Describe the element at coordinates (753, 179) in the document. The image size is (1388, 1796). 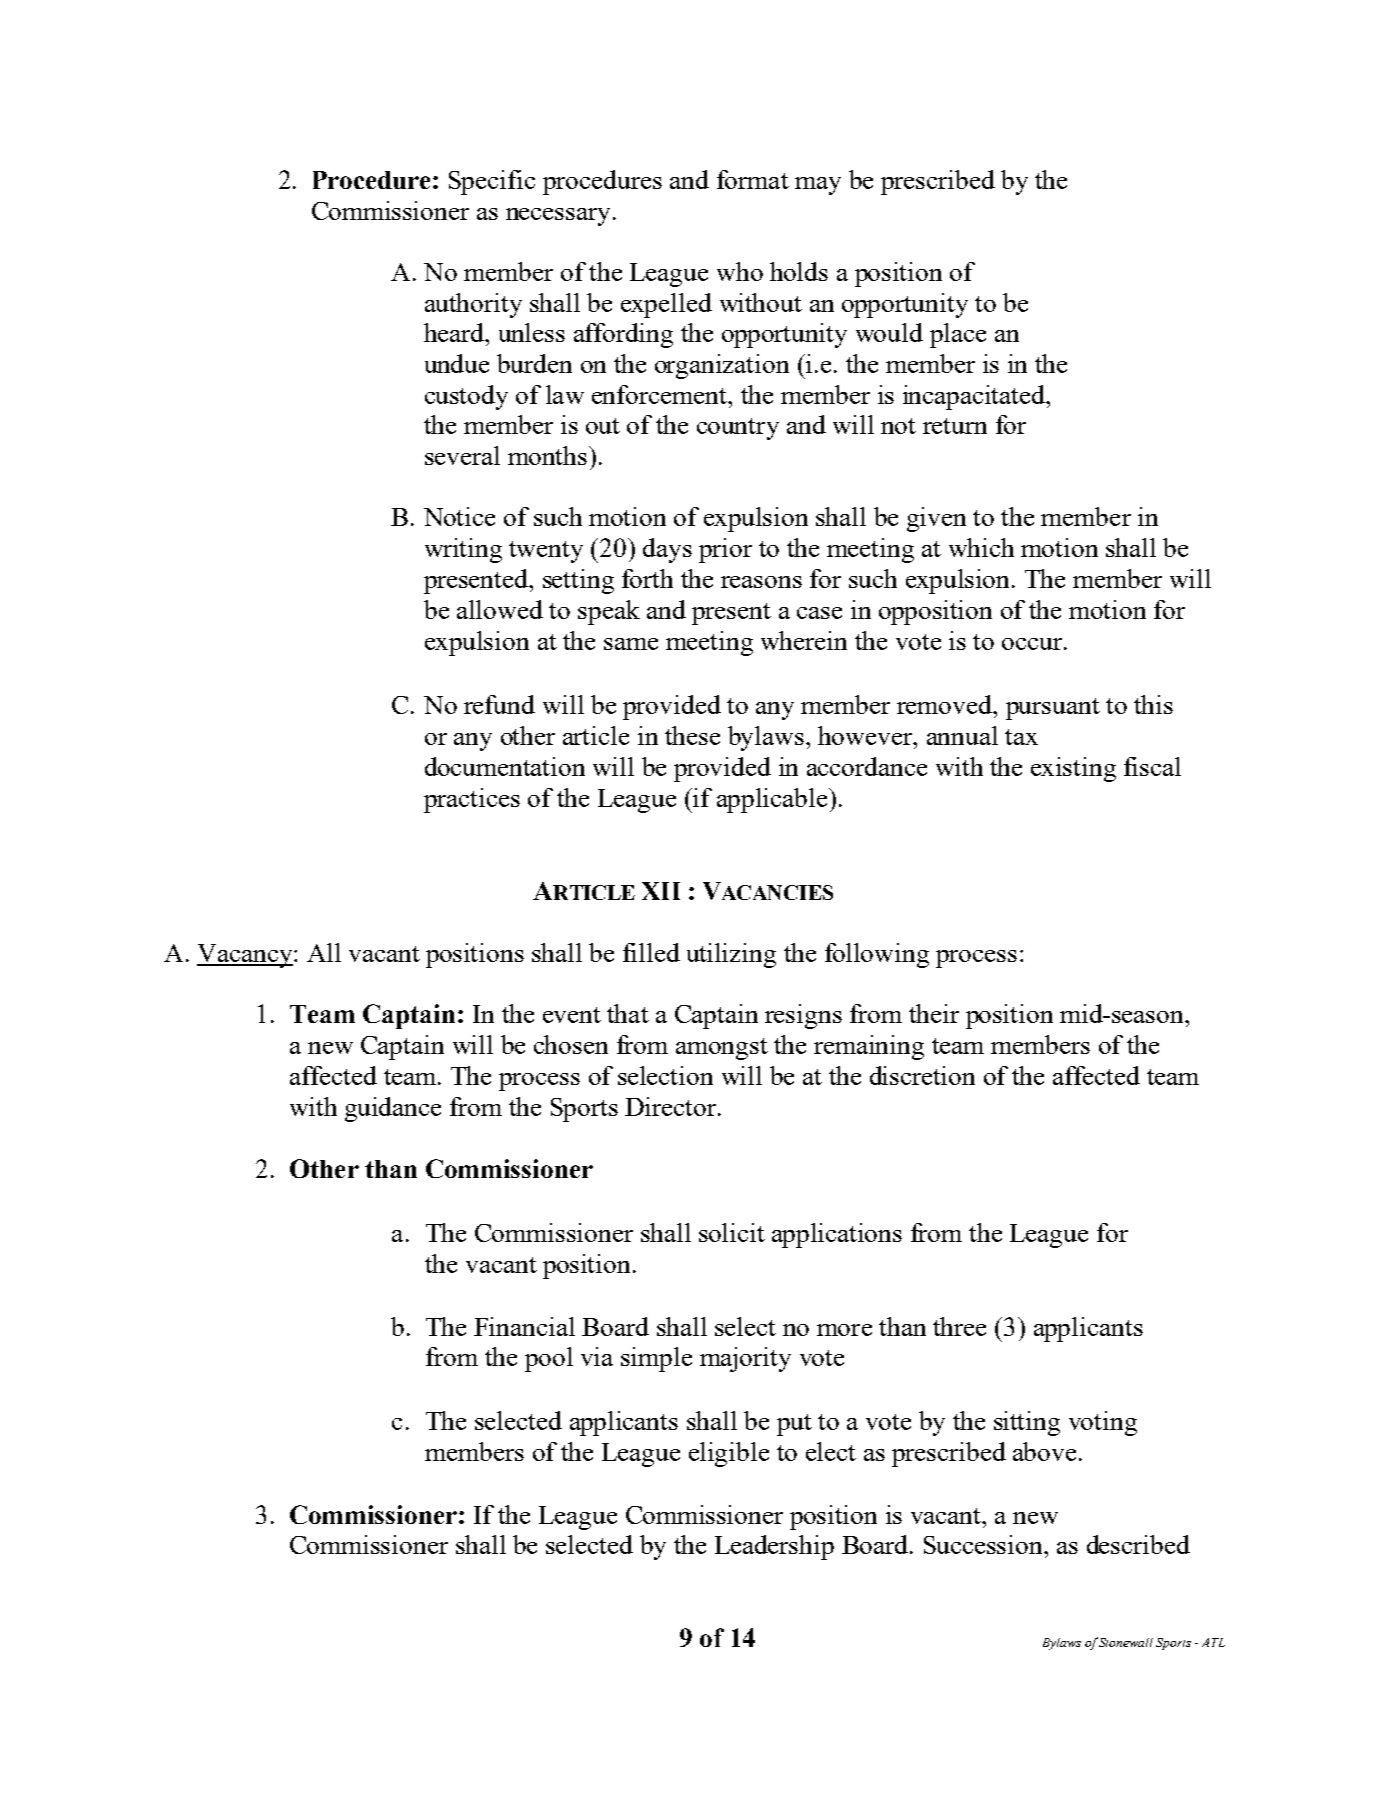
I see `format` at that location.
